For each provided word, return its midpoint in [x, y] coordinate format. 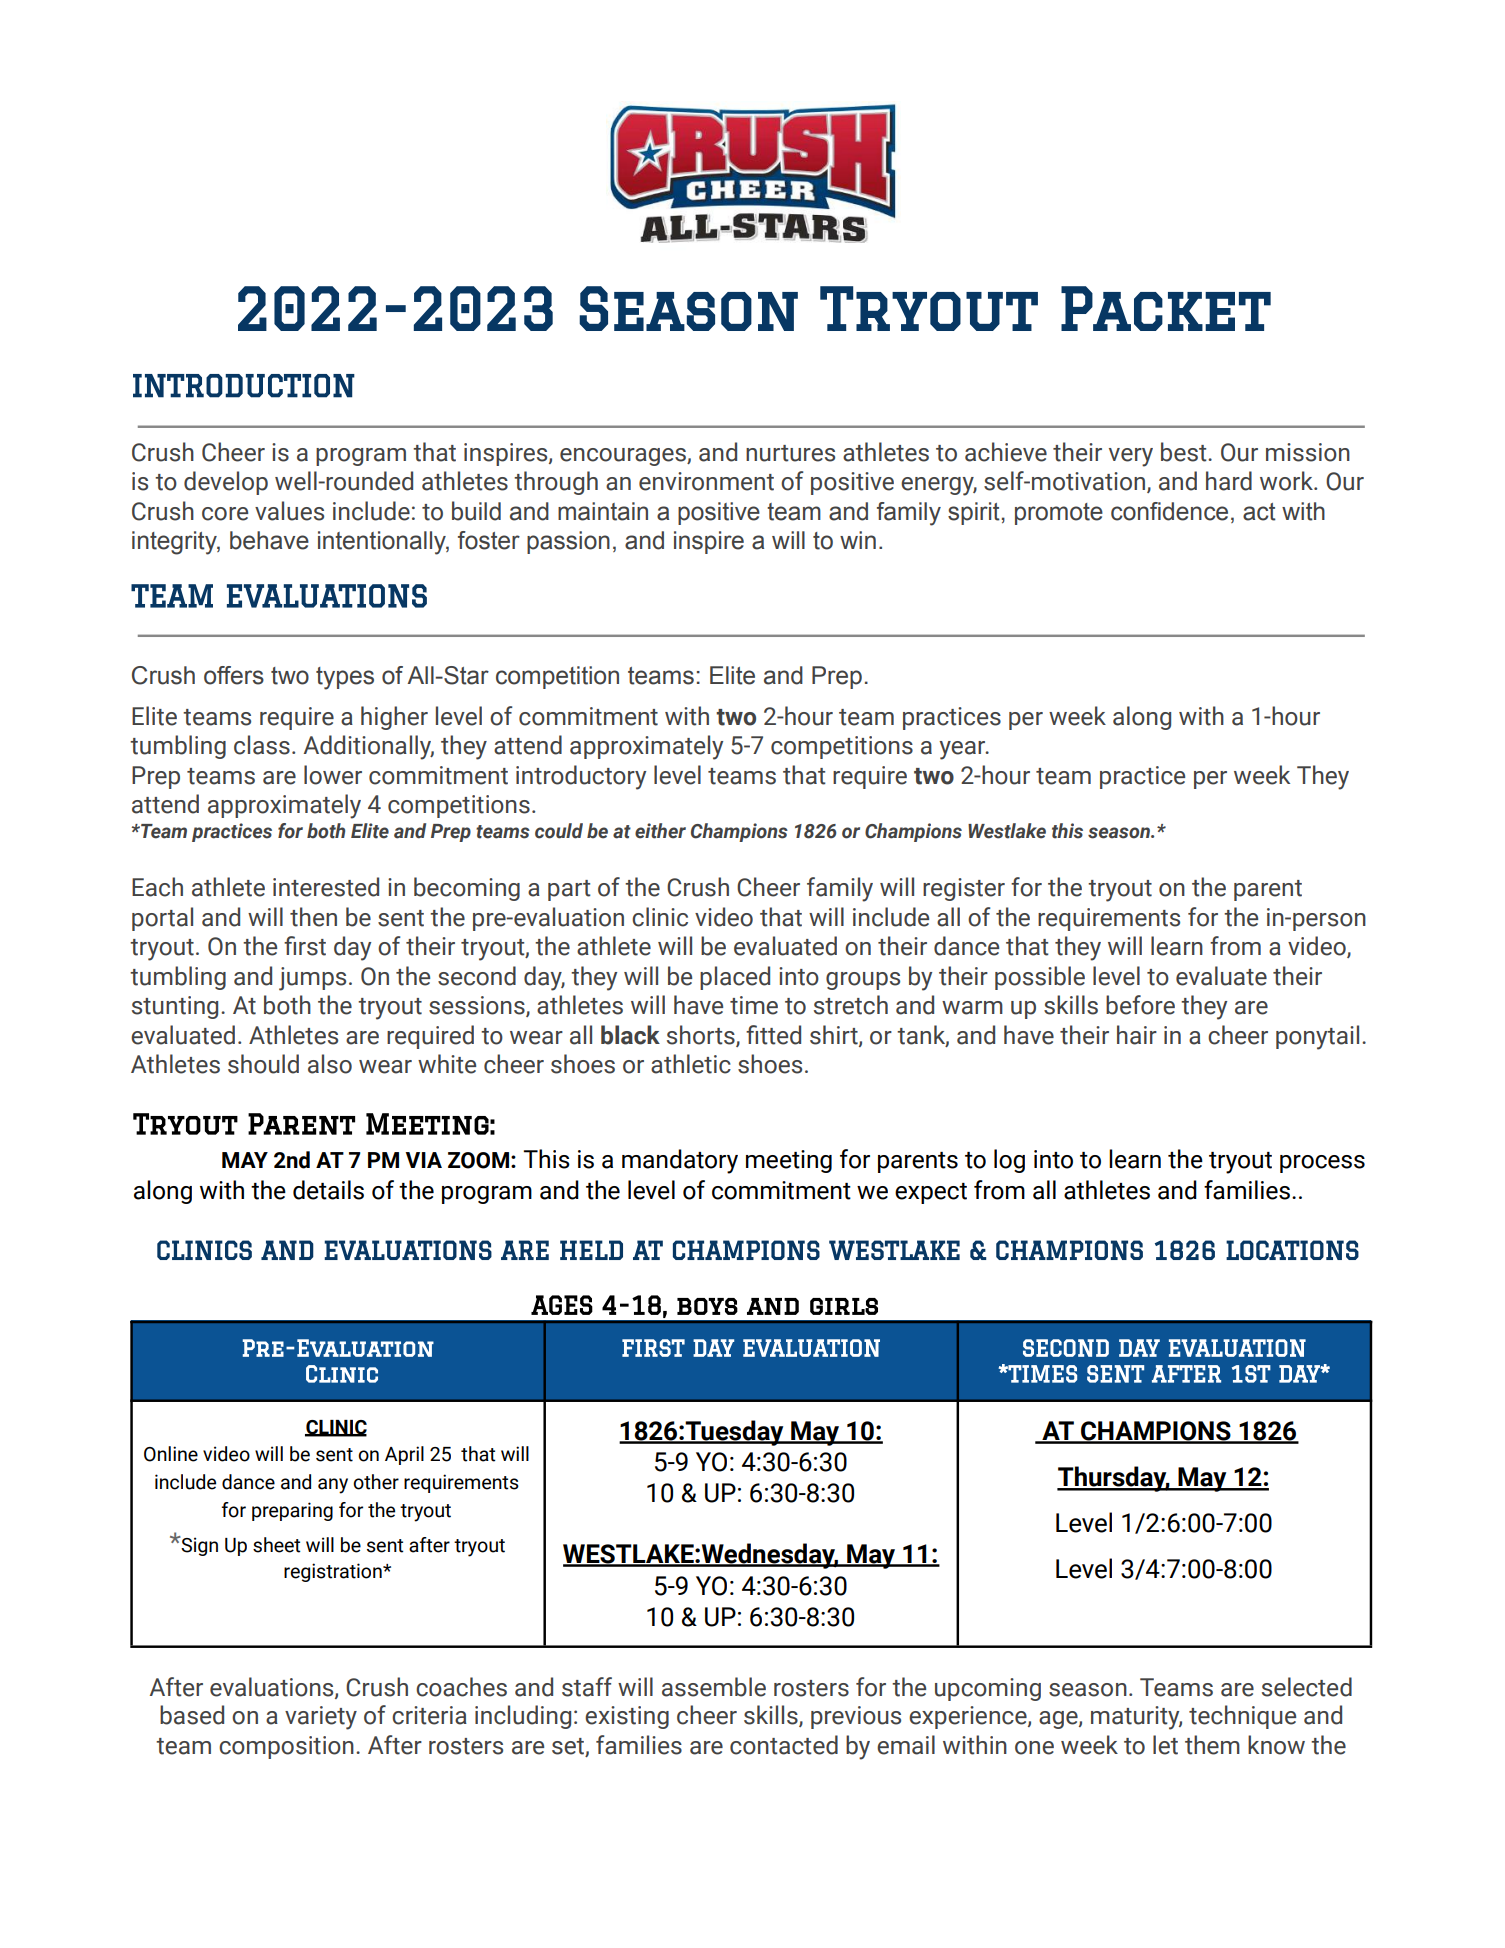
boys [707, 1306]
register [964, 889]
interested [326, 887]
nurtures [790, 453]
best [1185, 452]
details [328, 1190]
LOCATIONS [1292, 1250]
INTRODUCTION [244, 386]
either [660, 831]
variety [321, 1718]
